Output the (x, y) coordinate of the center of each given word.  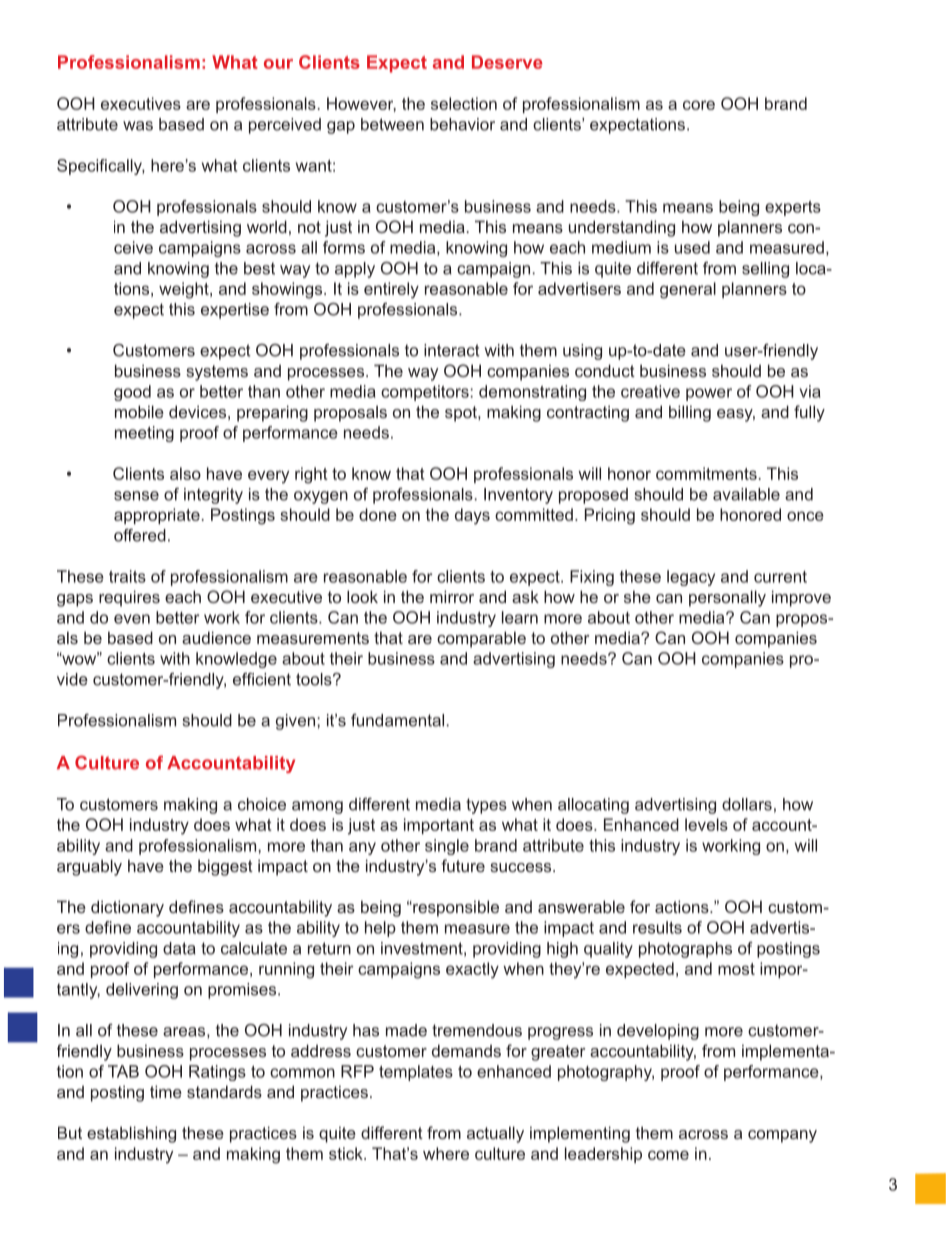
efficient (262, 679)
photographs (685, 950)
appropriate (157, 516)
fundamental (397, 720)
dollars (747, 804)
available (746, 494)
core (699, 105)
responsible (455, 908)
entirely (391, 290)
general (688, 290)
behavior (462, 124)
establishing (131, 1134)
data (179, 948)
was (138, 126)
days (472, 516)
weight (185, 290)
